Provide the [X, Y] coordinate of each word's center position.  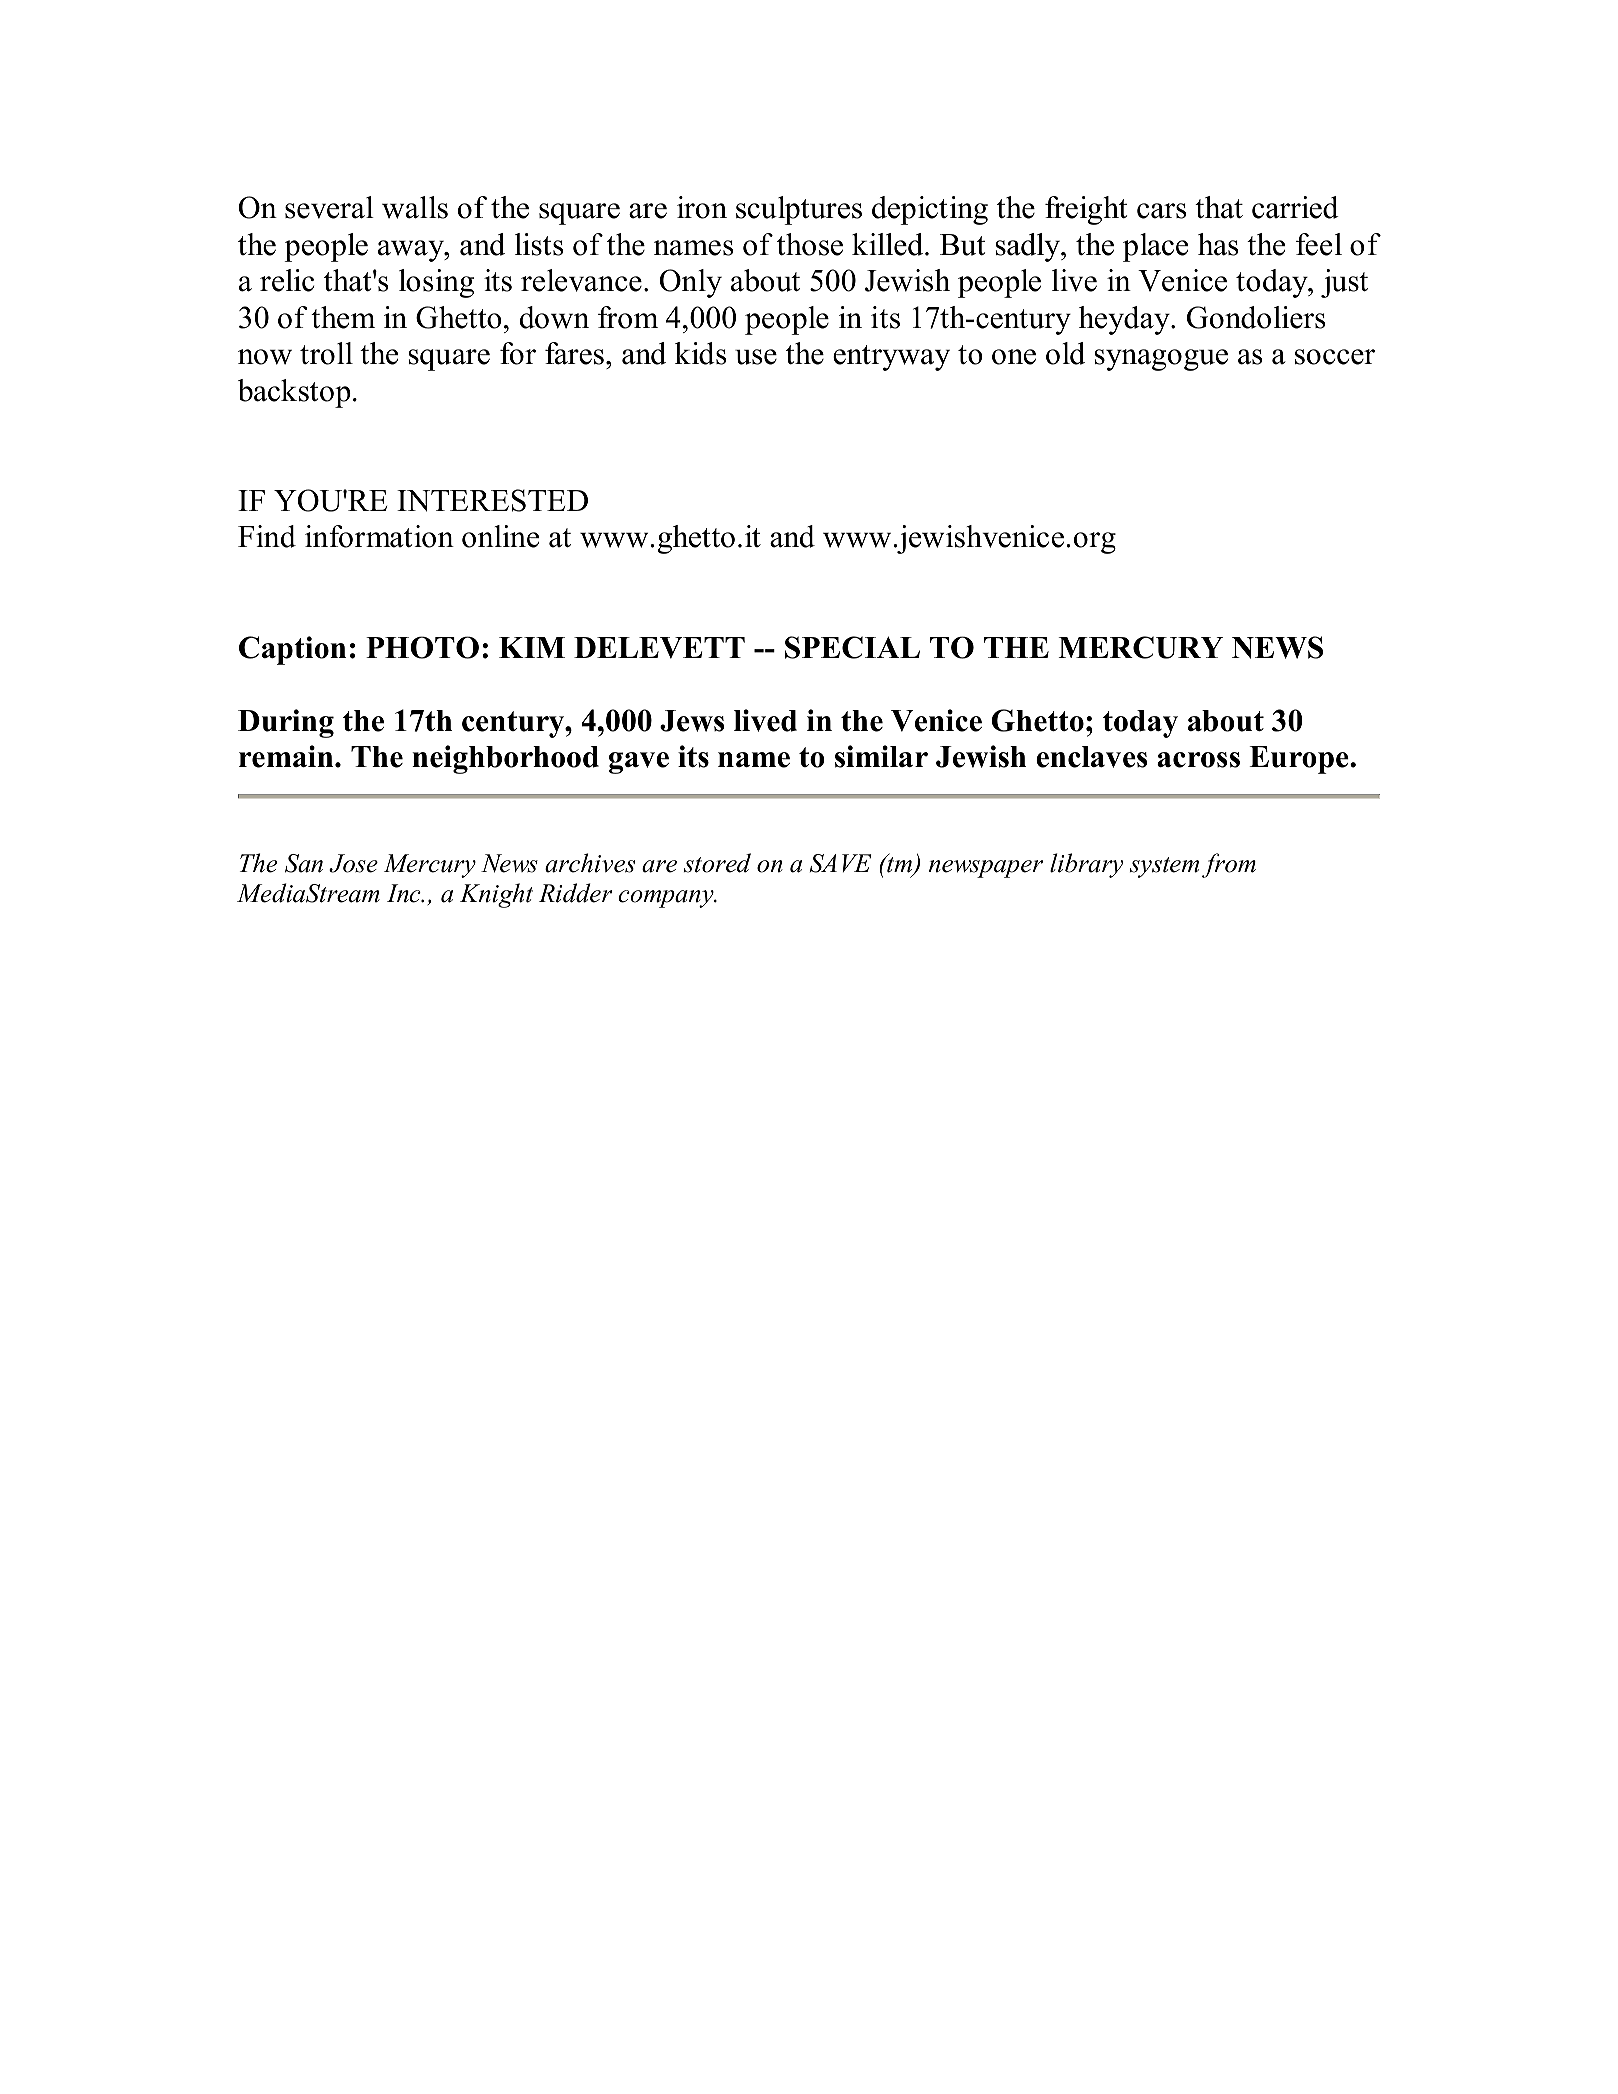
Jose [353, 863]
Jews [692, 721]
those [810, 244]
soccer [1335, 357]
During [286, 723]
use [756, 357]
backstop [294, 393]
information [379, 536]
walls [415, 207]
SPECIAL [852, 647]
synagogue [1161, 360]
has [1218, 244]
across [1198, 760]
